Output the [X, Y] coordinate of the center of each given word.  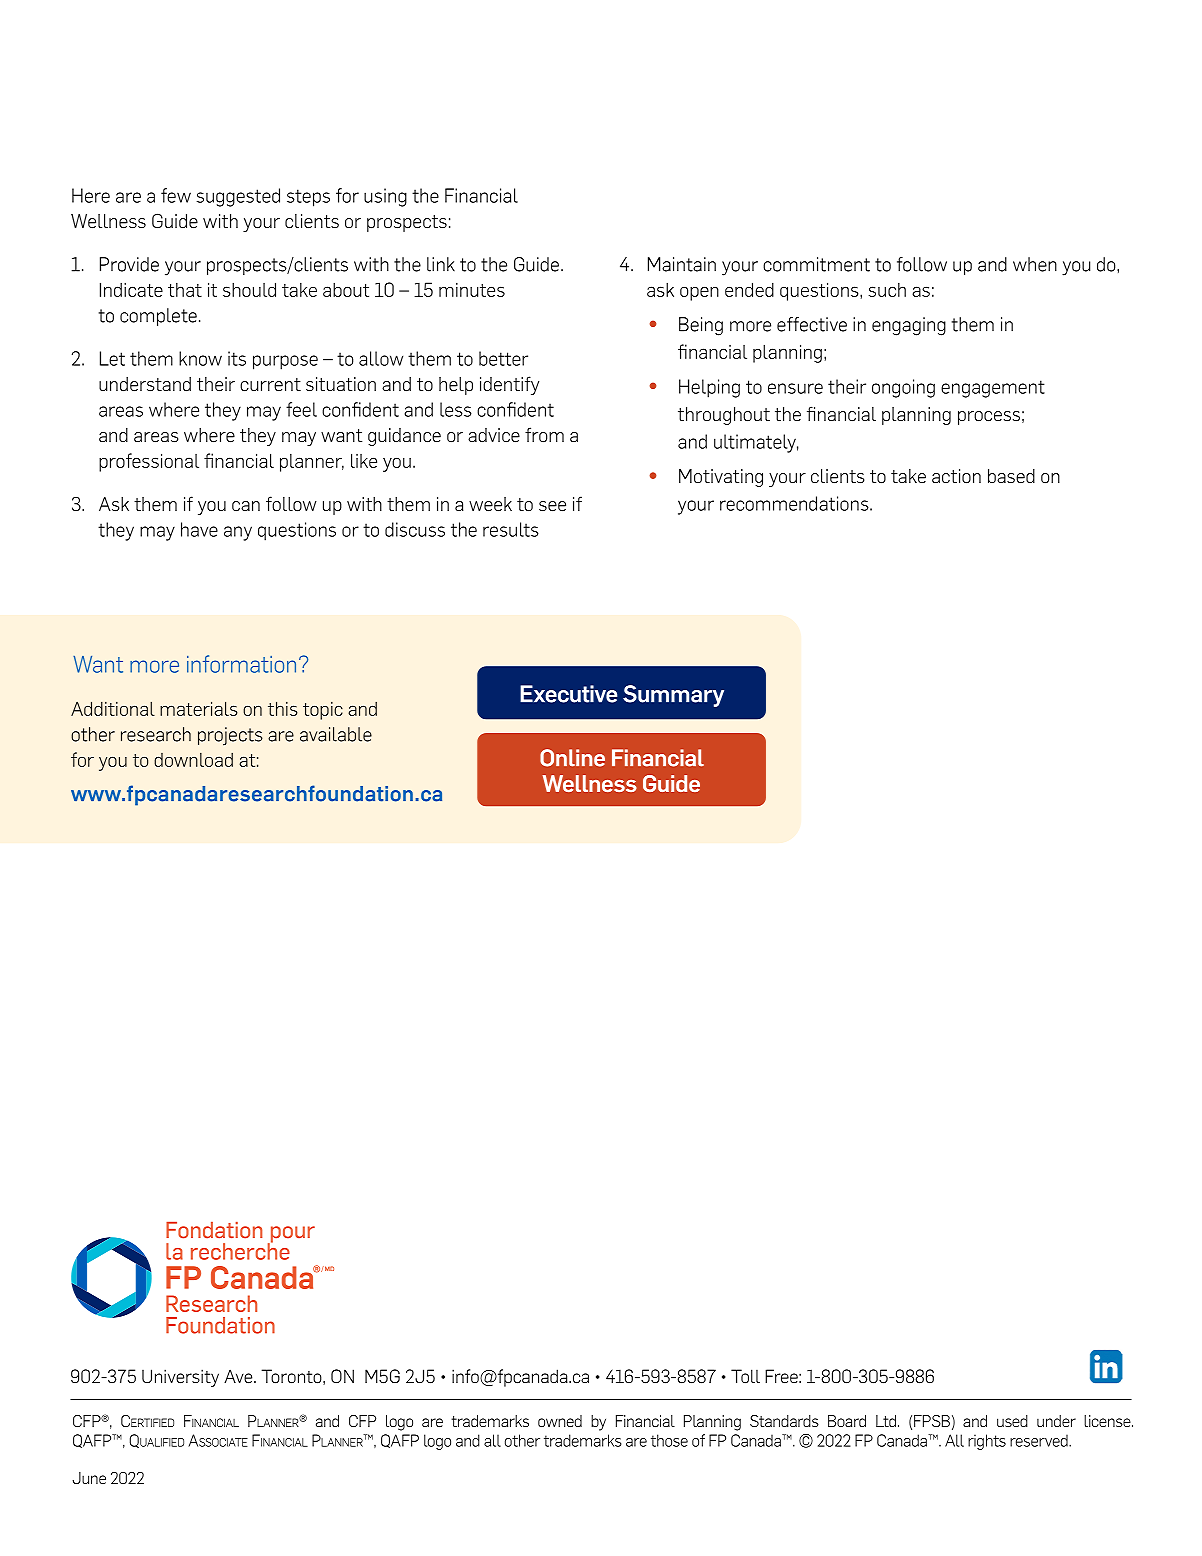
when [1035, 264]
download [193, 760]
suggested [238, 197]
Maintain [682, 264]
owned [560, 1421]
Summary [673, 696]
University [180, 1378]
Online [572, 758]
